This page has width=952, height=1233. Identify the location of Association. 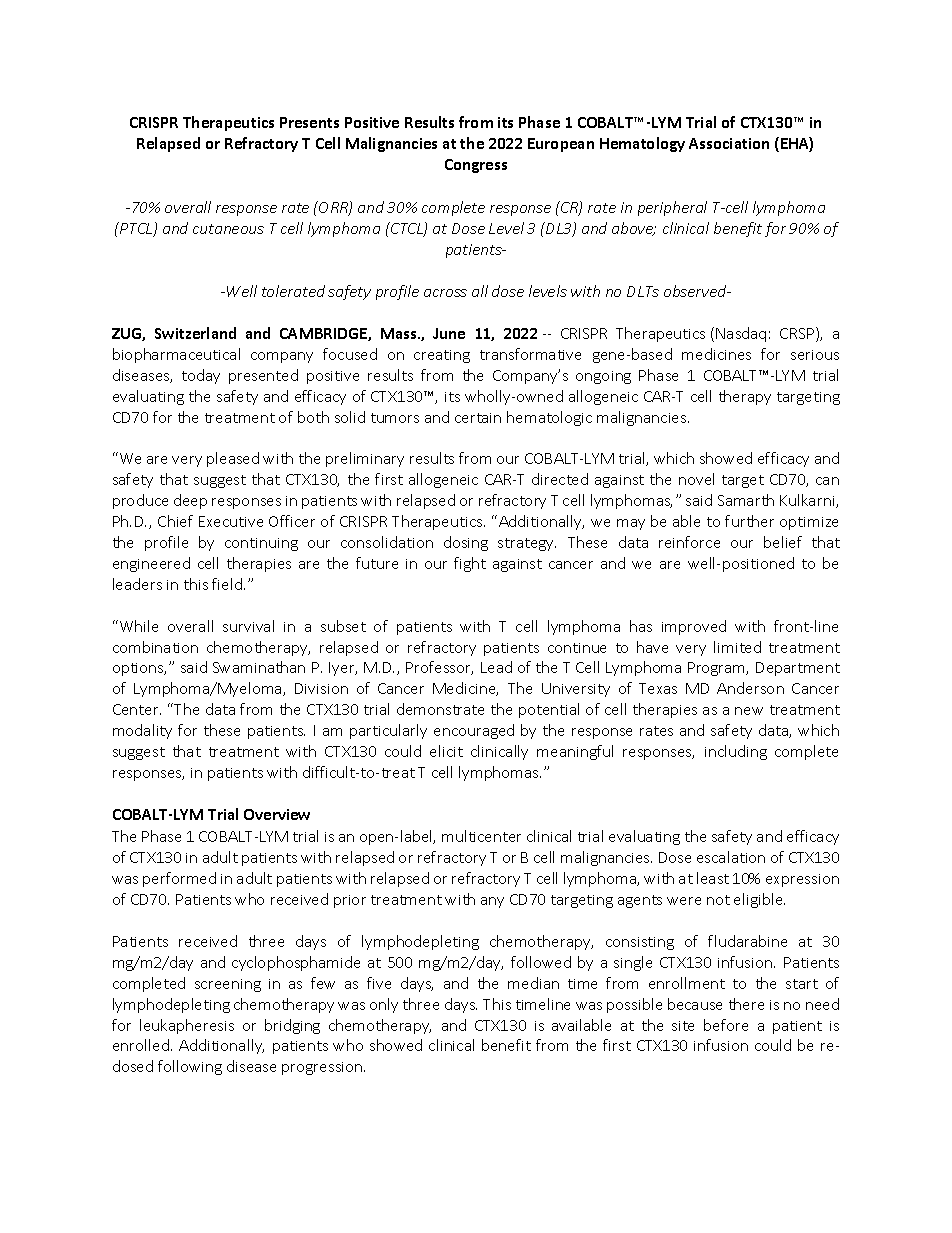
(729, 143).
